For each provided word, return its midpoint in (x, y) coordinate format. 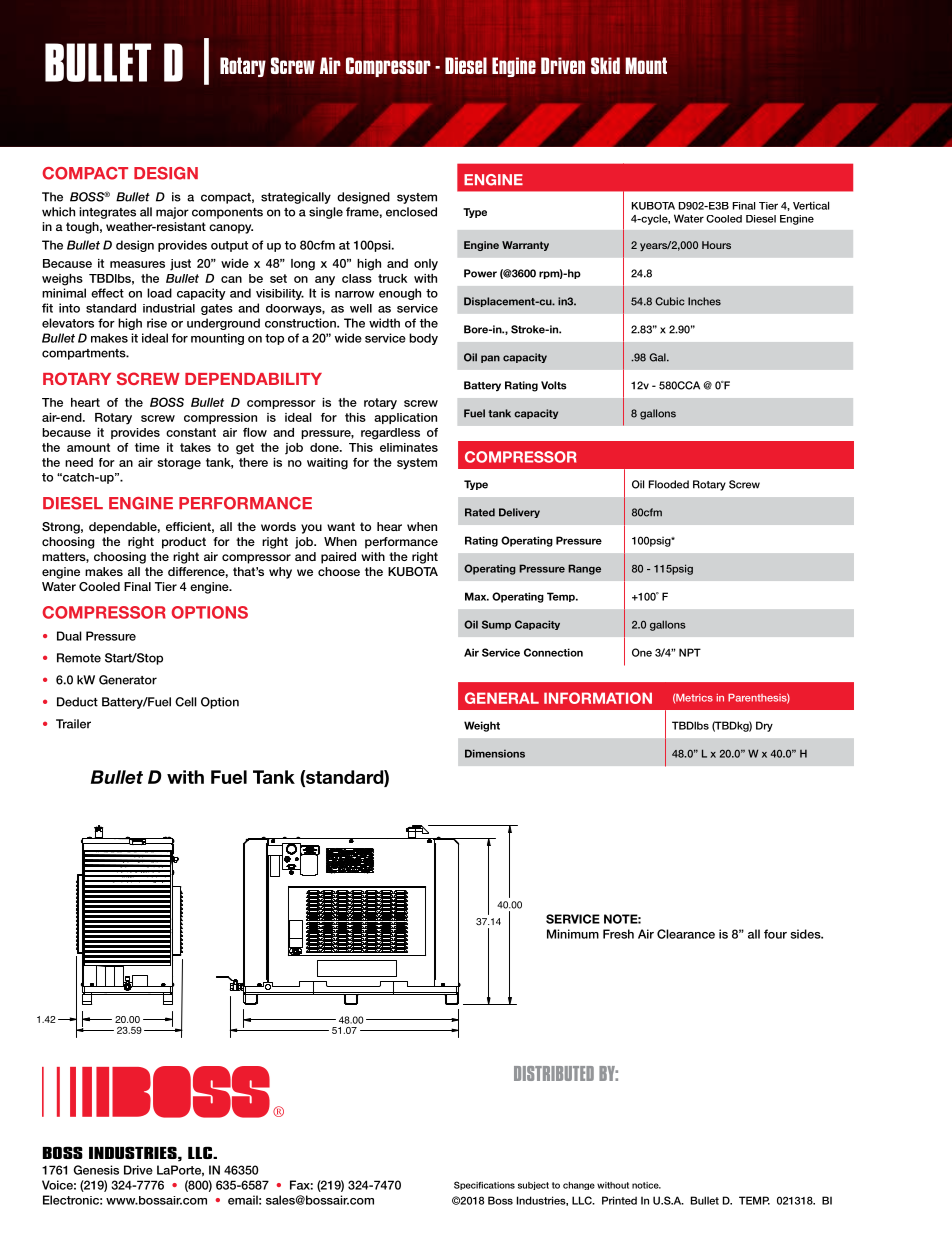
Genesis (96, 1170)
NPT (690, 652)
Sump (496, 625)
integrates (107, 213)
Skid (605, 65)
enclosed (411, 212)
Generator (128, 680)
